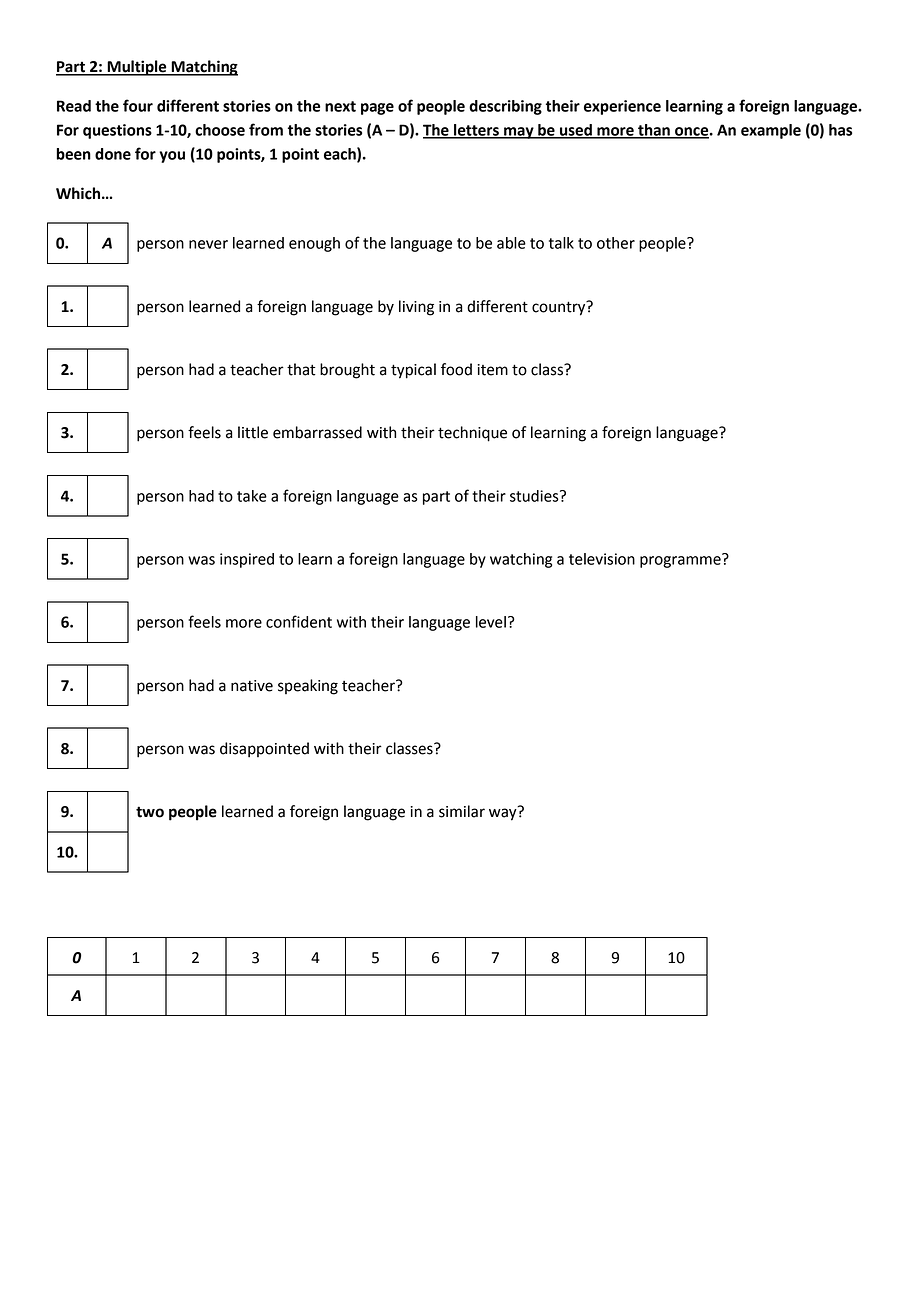  I want to click on similar, so click(462, 811).
